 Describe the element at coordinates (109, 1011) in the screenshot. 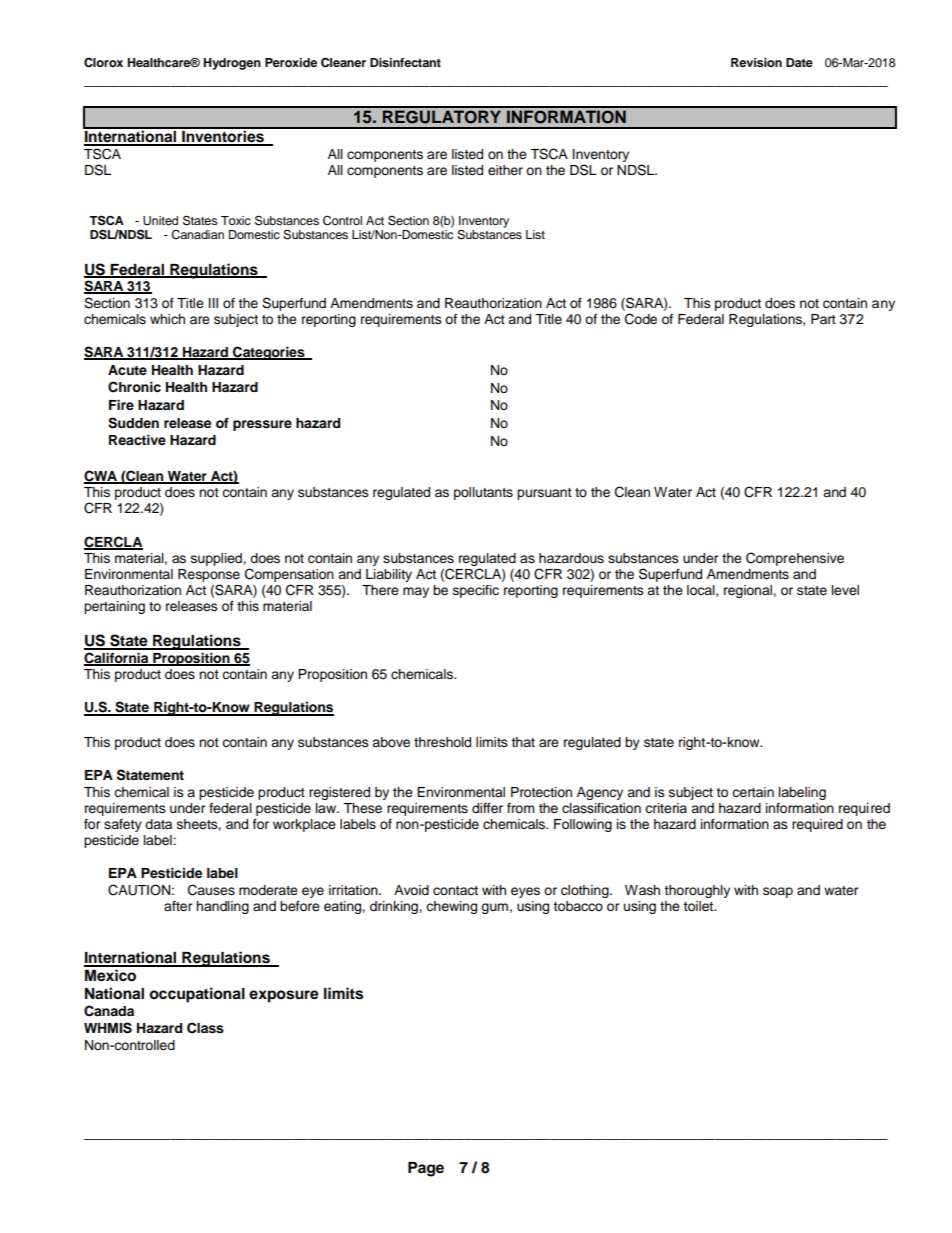

I see `Canada` at that location.
